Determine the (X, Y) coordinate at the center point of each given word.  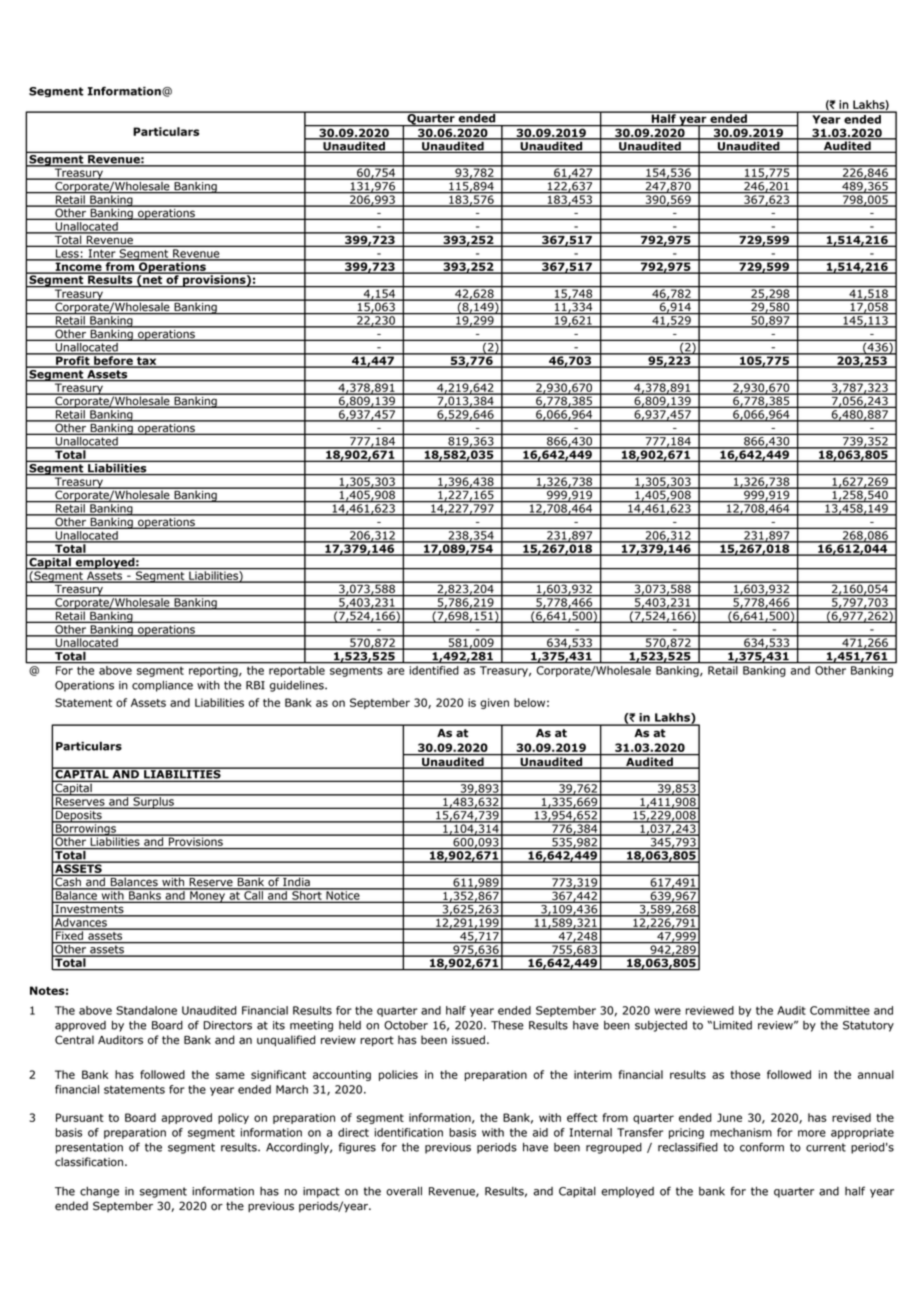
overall (404, 1191)
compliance (162, 686)
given (494, 703)
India (296, 882)
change (99, 1192)
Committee (840, 1010)
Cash (68, 882)
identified (434, 670)
